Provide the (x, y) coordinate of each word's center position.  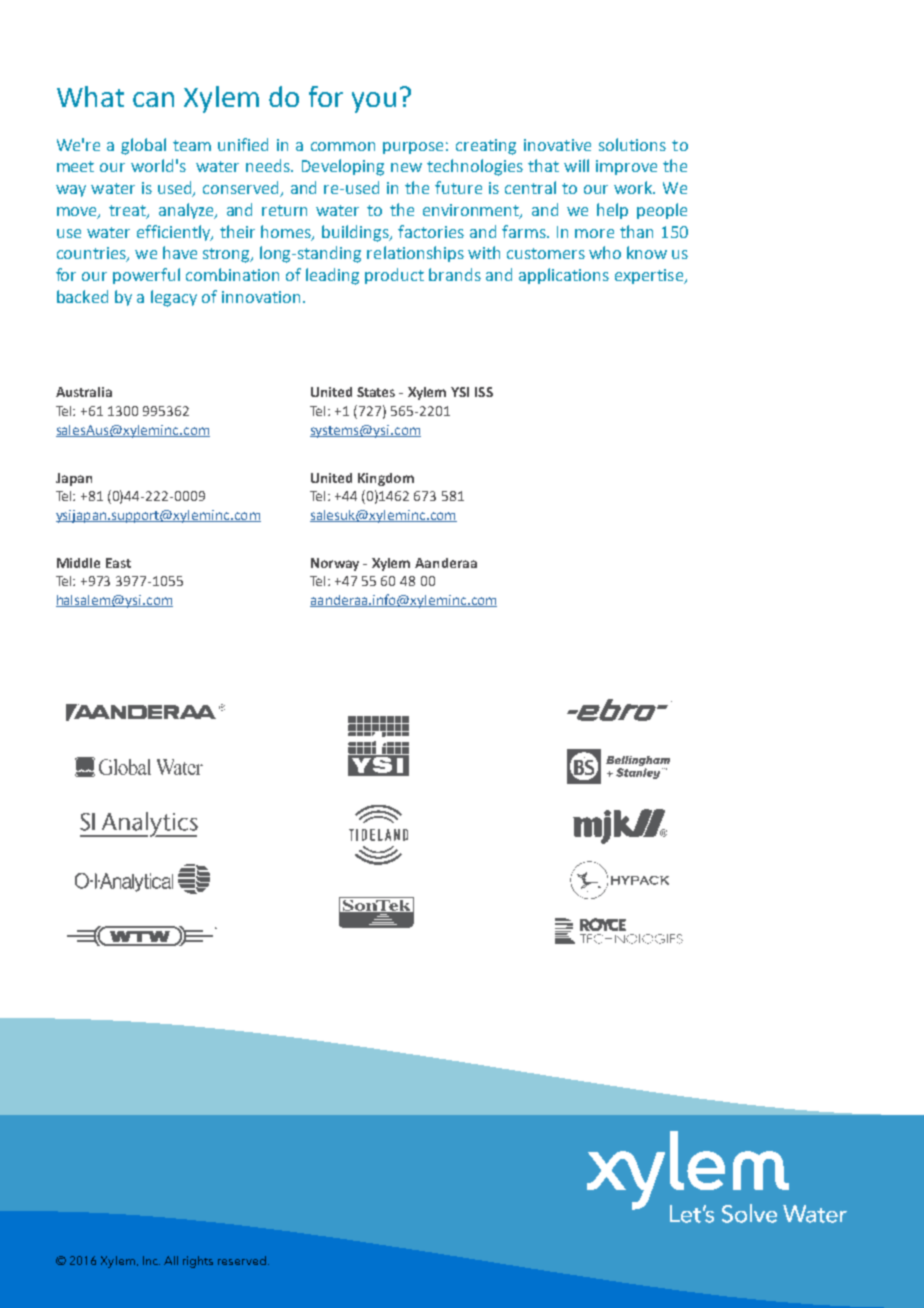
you (374, 102)
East (118, 563)
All (171, 1260)
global (143, 146)
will (576, 165)
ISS (484, 392)
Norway (335, 564)
